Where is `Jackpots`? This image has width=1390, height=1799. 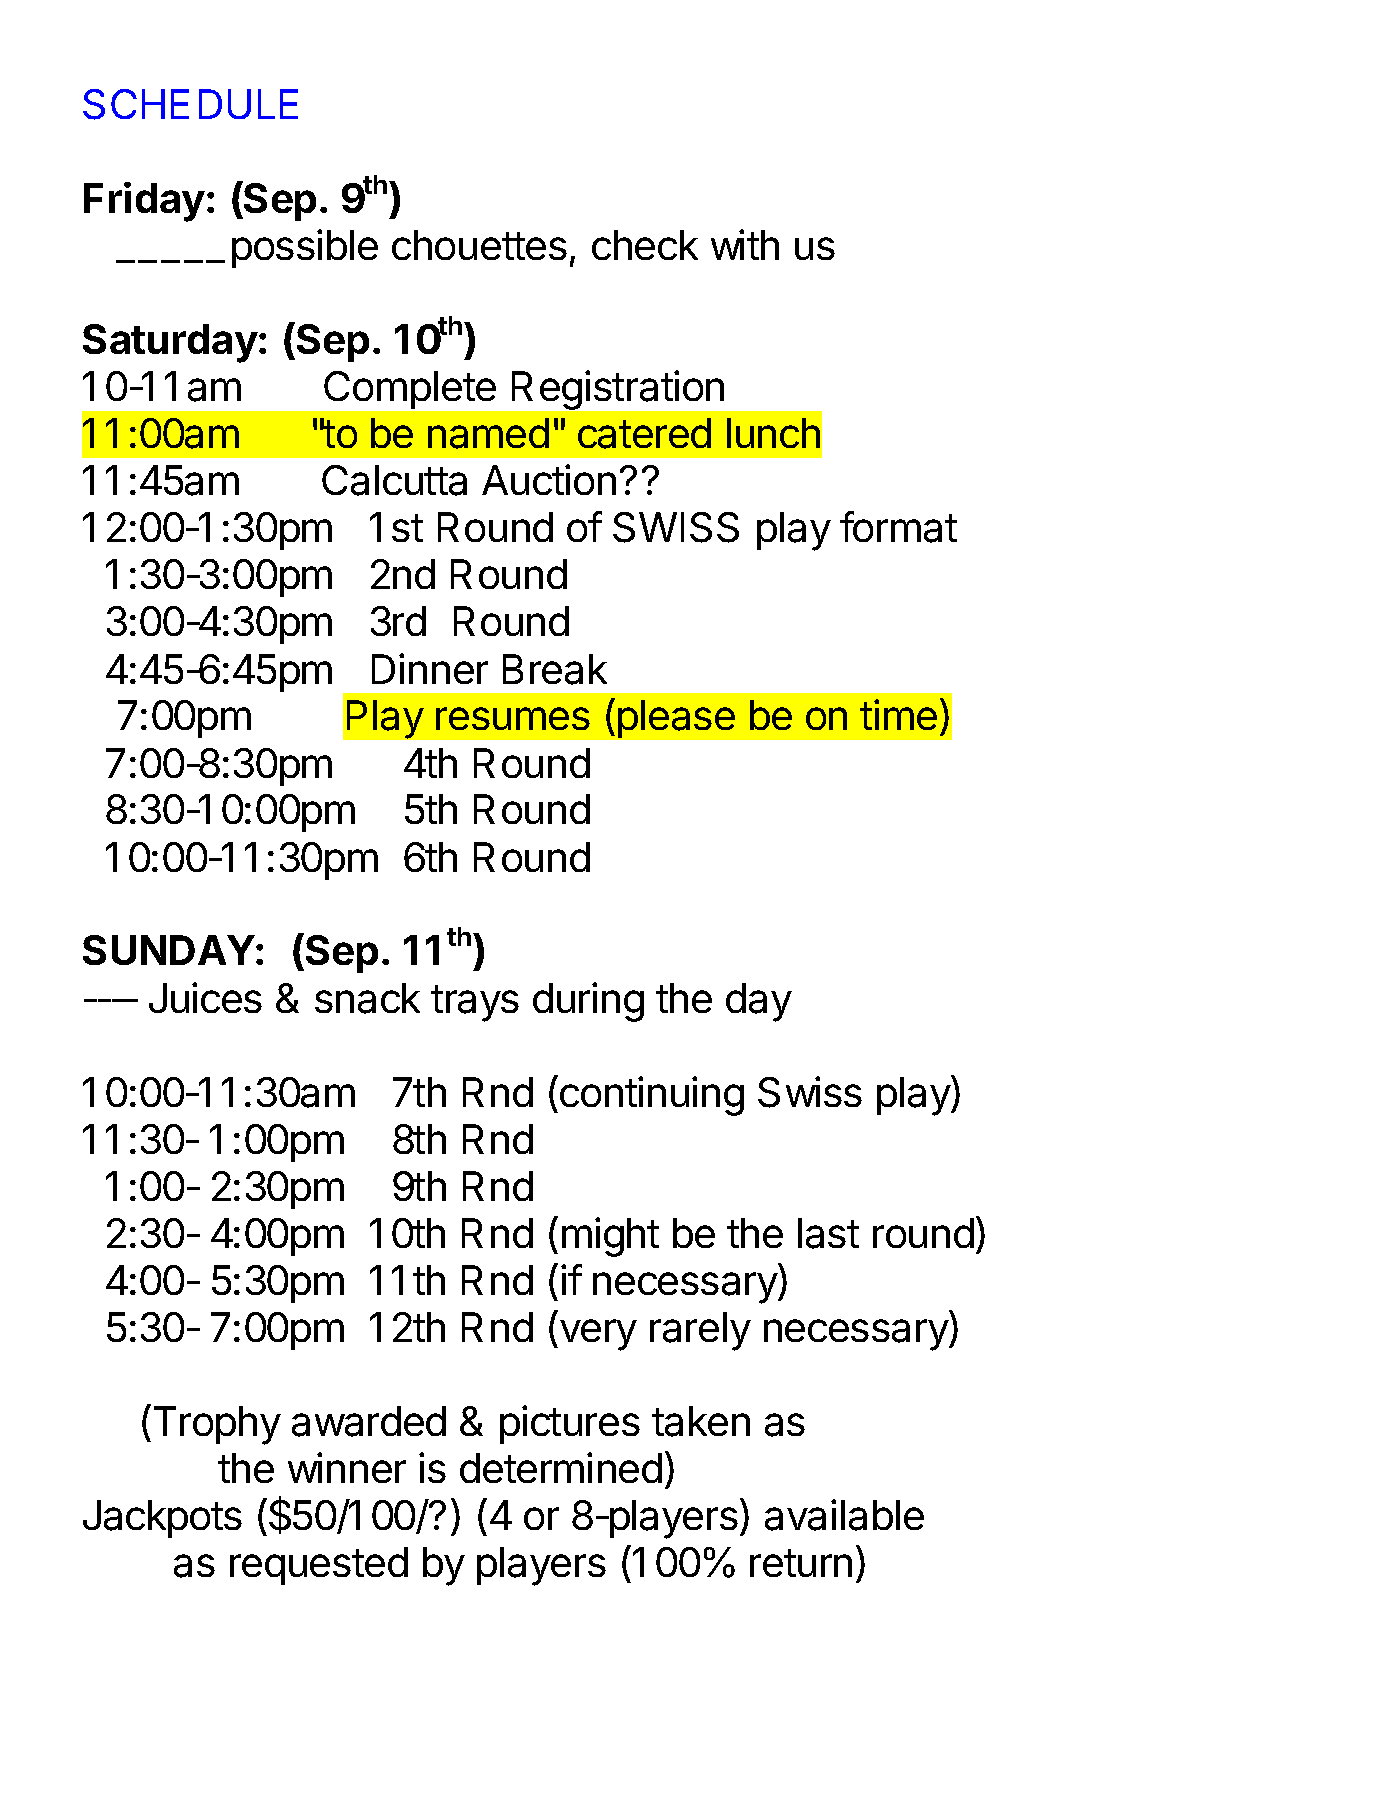 Jackpots is located at coordinates (162, 1519).
